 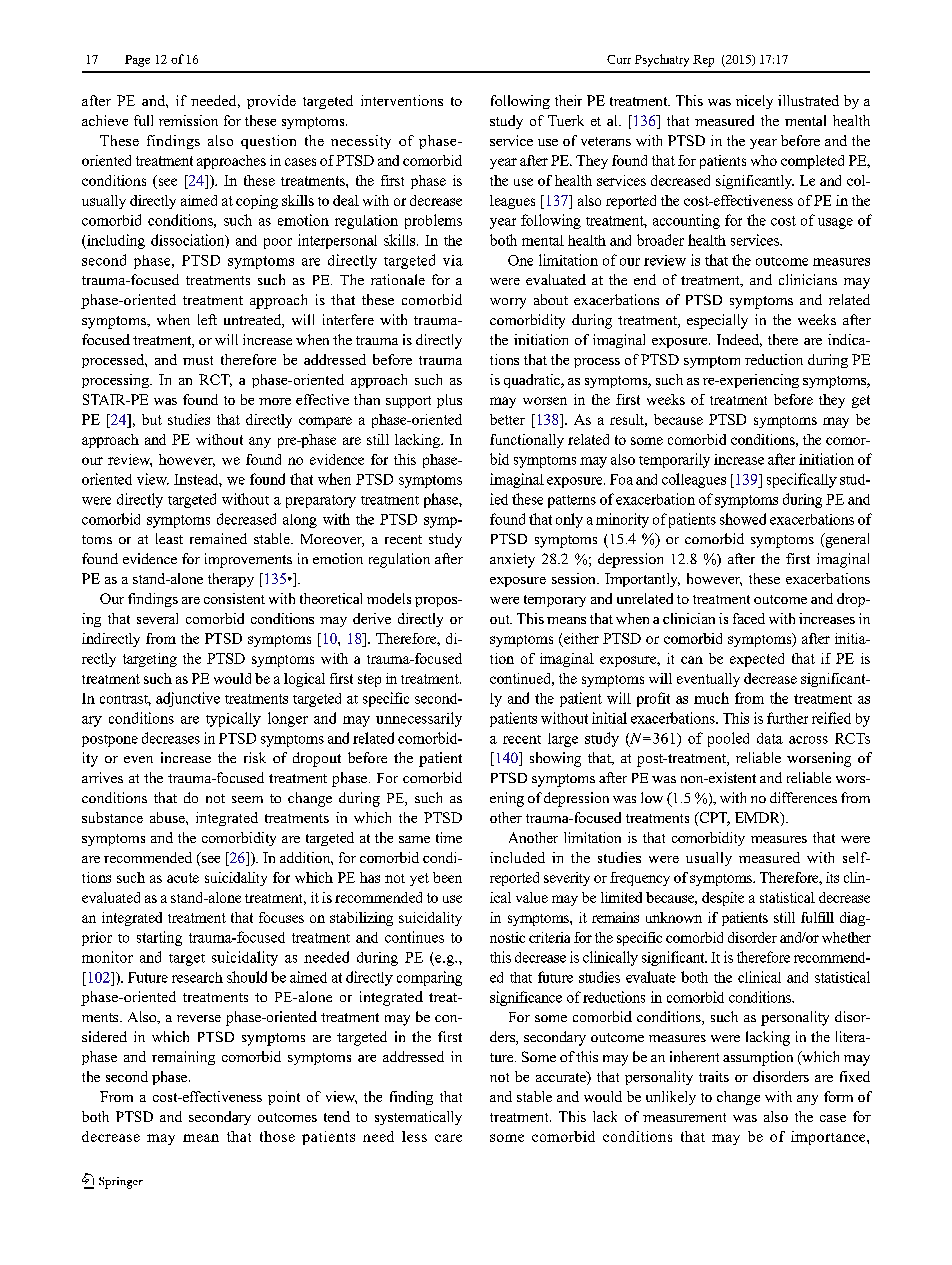 I want to click on time, so click(x=449, y=837).
